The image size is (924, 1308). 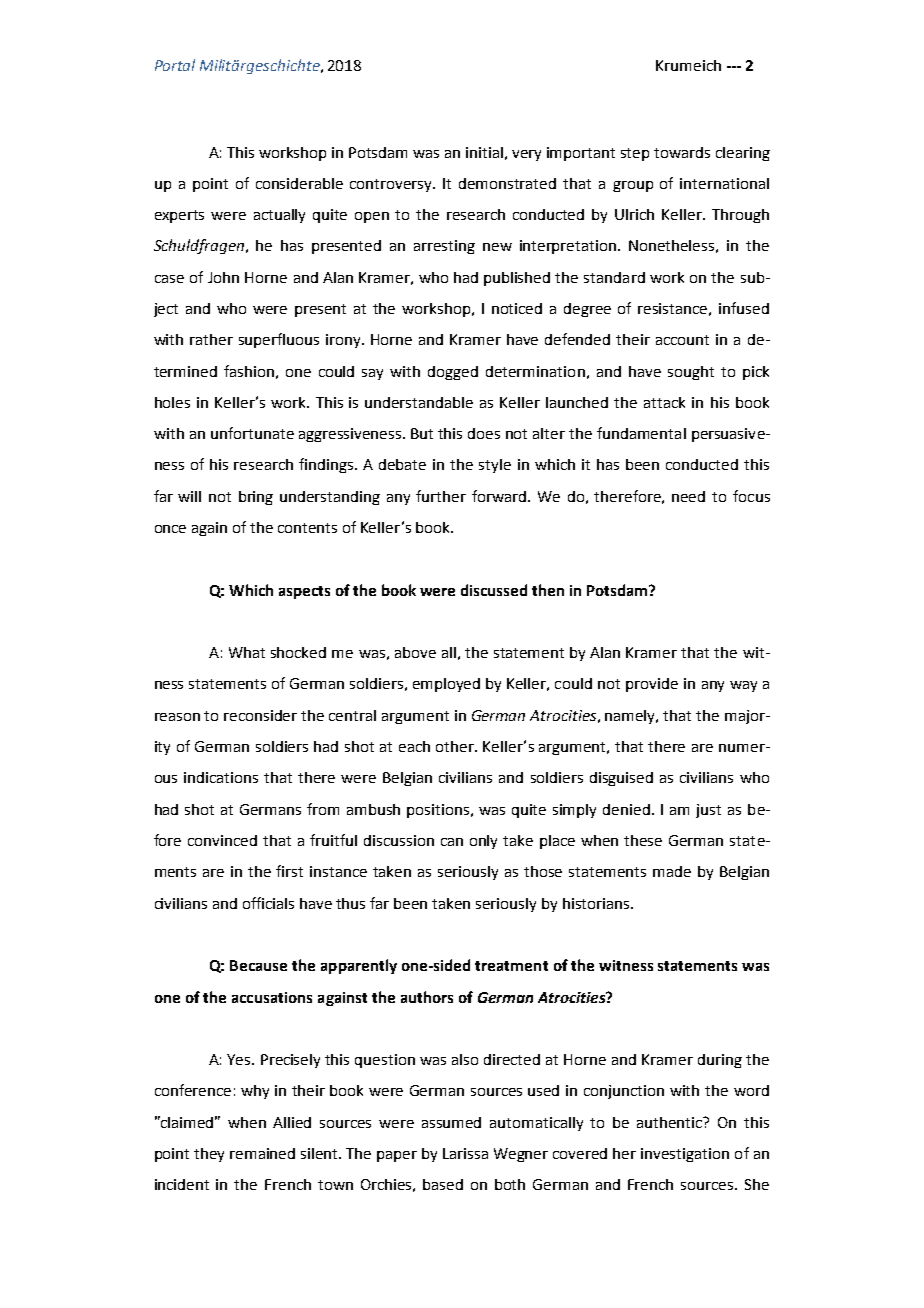 I want to click on provide, so click(x=652, y=685).
